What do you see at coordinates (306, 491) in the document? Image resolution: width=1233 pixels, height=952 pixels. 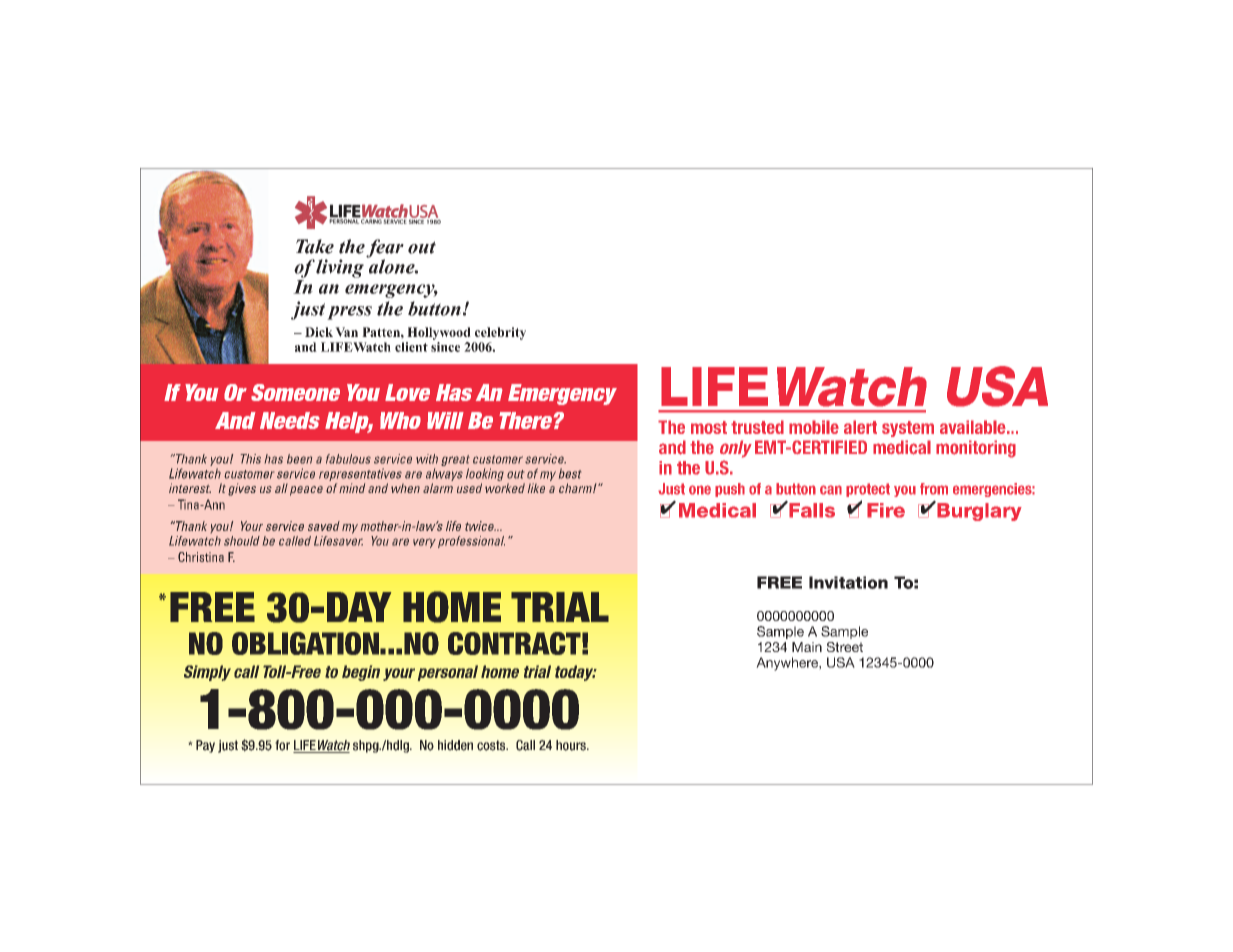 I see `peace` at bounding box center [306, 491].
